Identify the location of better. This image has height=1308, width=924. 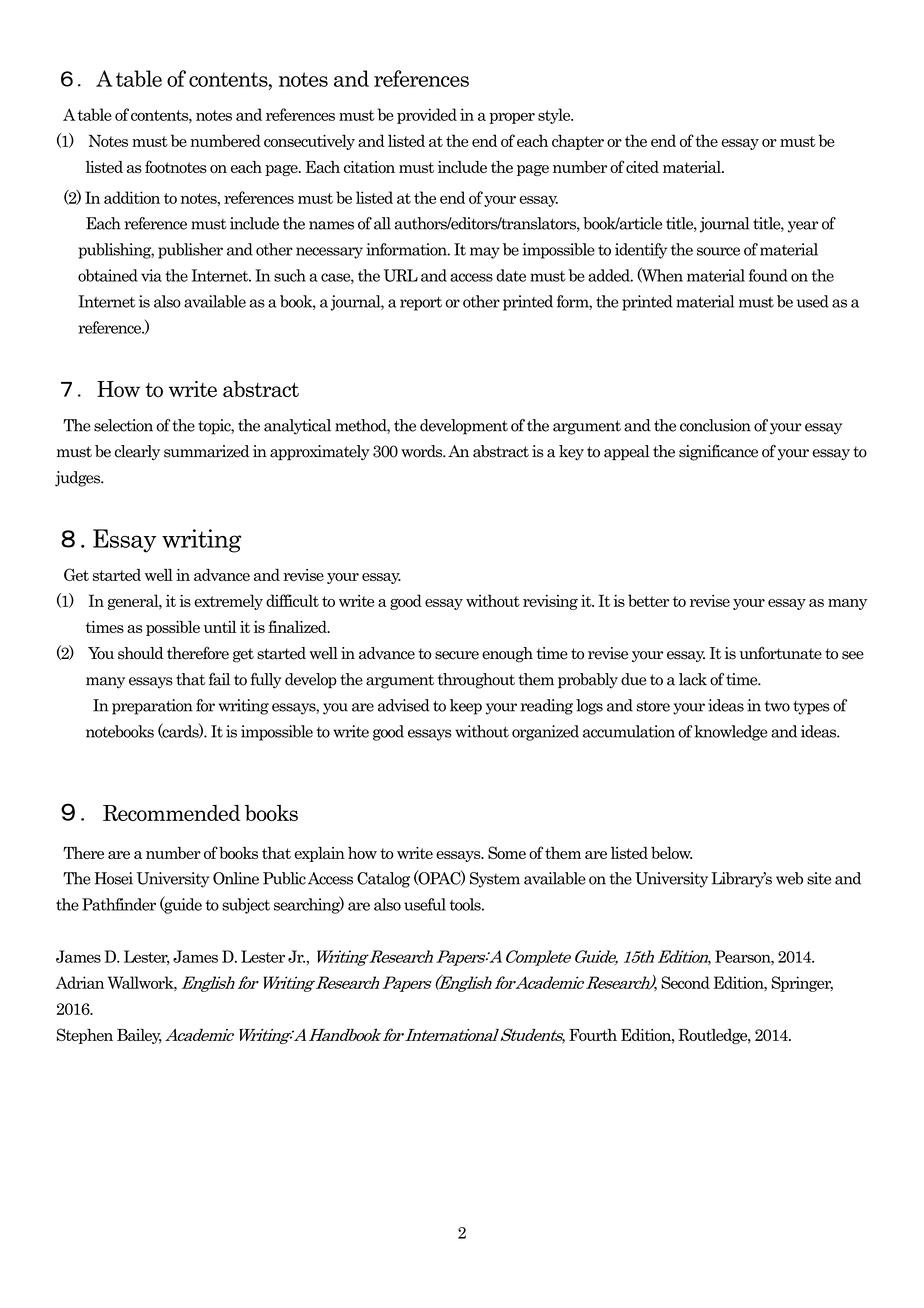
(648, 600).
